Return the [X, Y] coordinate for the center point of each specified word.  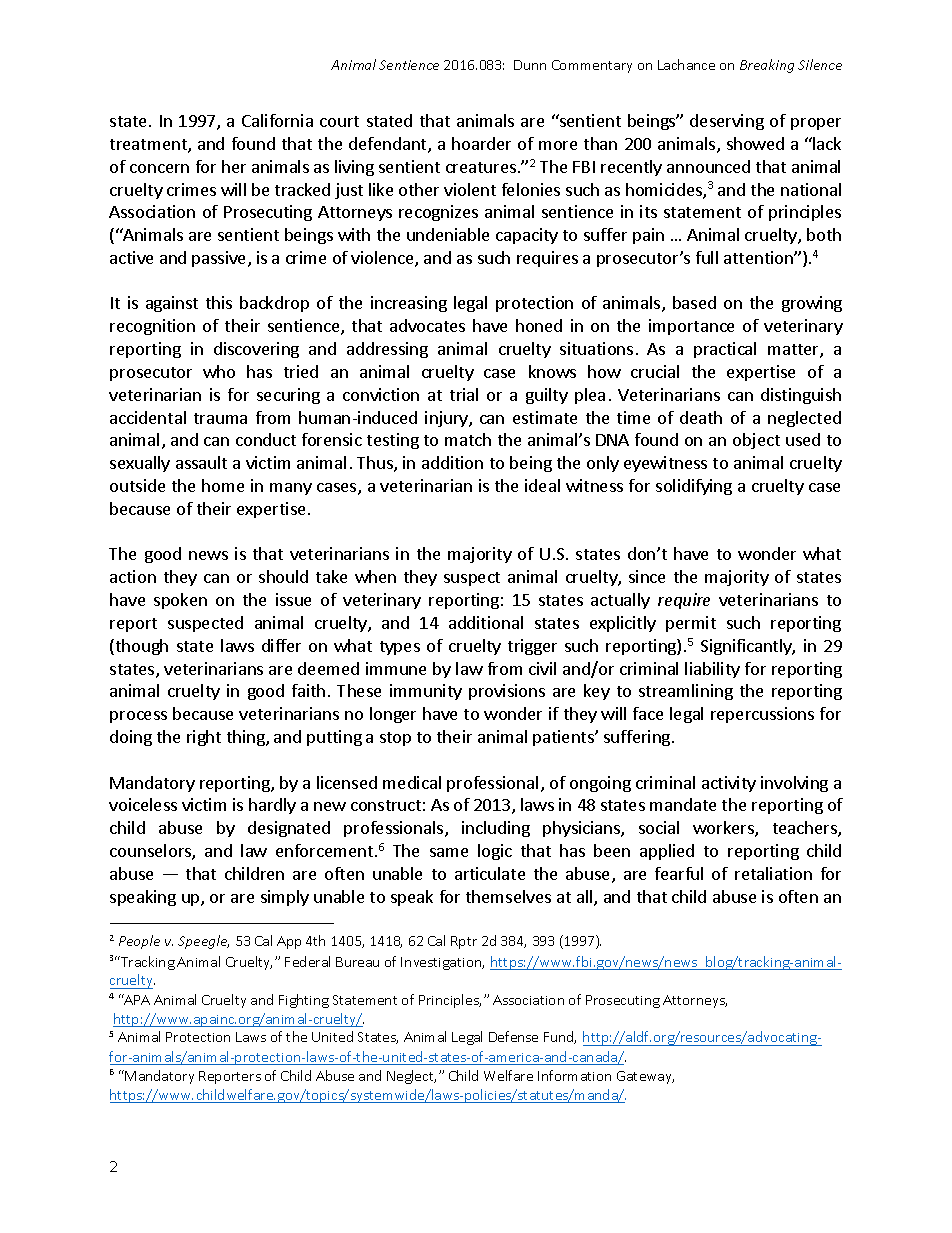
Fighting [304, 1001]
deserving [727, 122]
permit [691, 624]
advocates [427, 325]
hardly [272, 806]
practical [725, 350]
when [375, 576]
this [219, 302]
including [496, 829]
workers [724, 829]
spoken [180, 601]
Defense [513, 1036]
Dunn [530, 65]
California [277, 120]
